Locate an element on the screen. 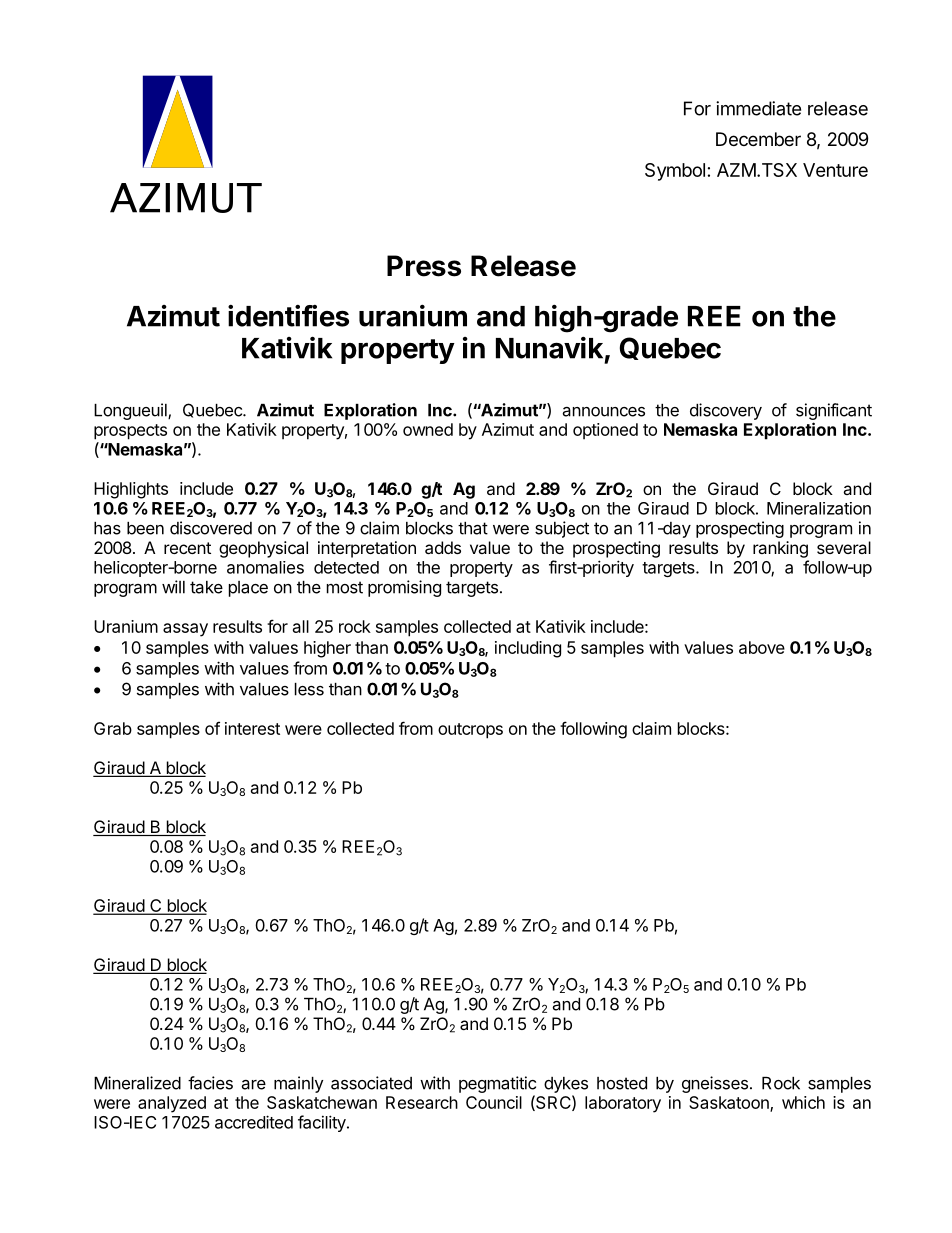 The width and height of the screenshot is (952, 1233). facies is located at coordinates (210, 1083).
